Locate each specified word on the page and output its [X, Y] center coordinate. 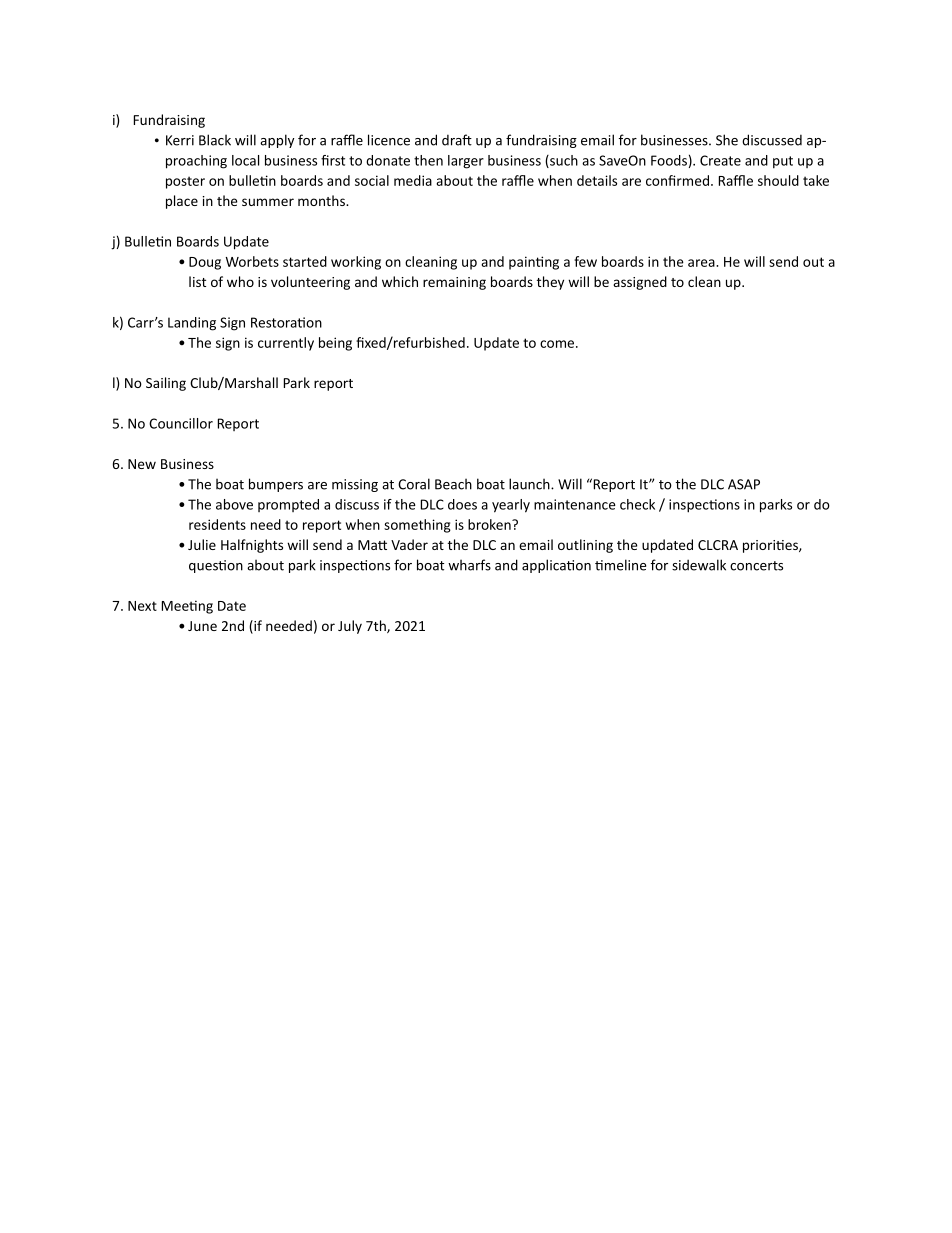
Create [720, 160]
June [202, 626]
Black [215, 140]
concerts [756, 566]
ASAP [744, 484]
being [335, 344]
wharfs [469, 565]
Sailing [166, 384]
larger [466, 162]
